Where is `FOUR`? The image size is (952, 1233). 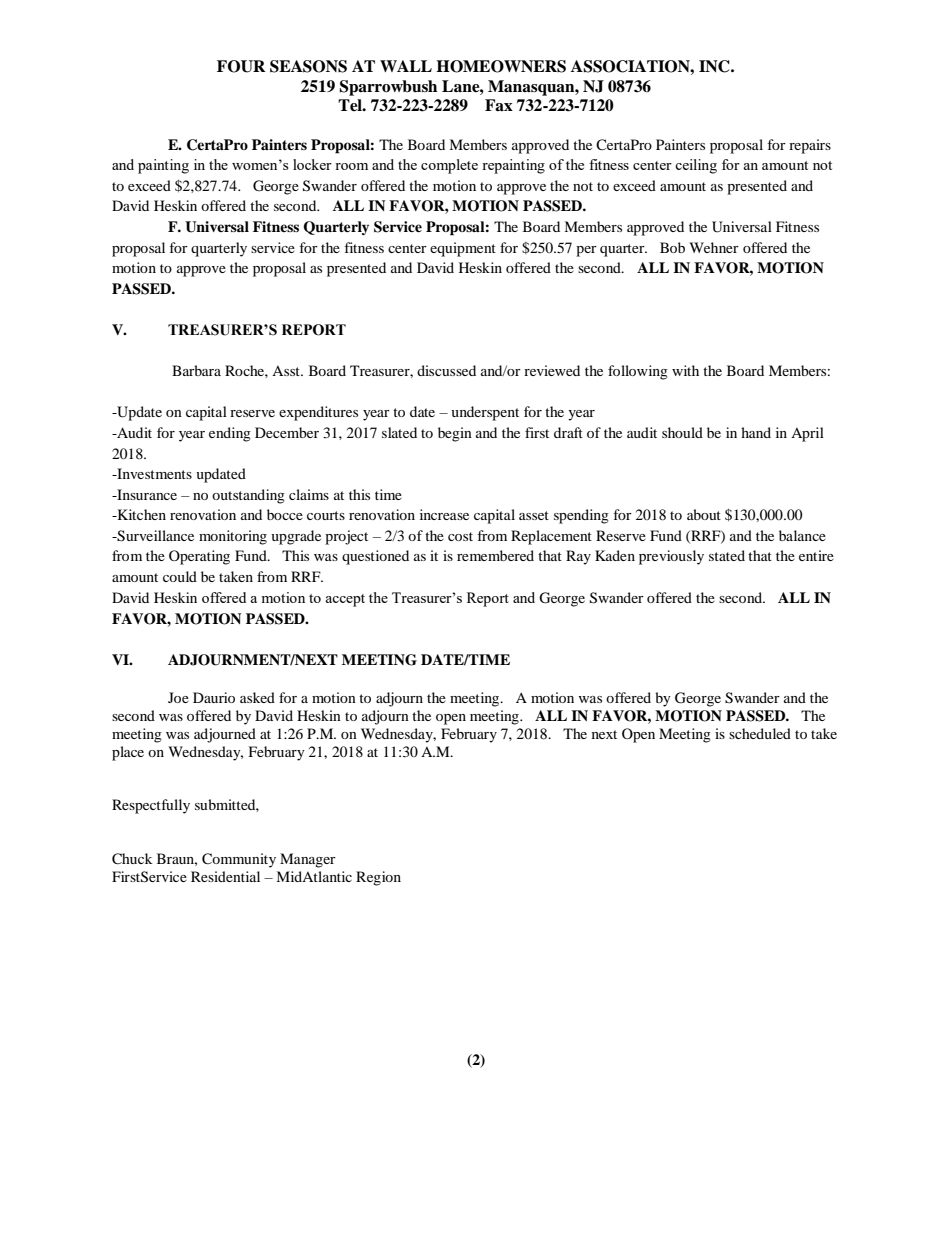
FOUR is located at coordinates (241, 66).
